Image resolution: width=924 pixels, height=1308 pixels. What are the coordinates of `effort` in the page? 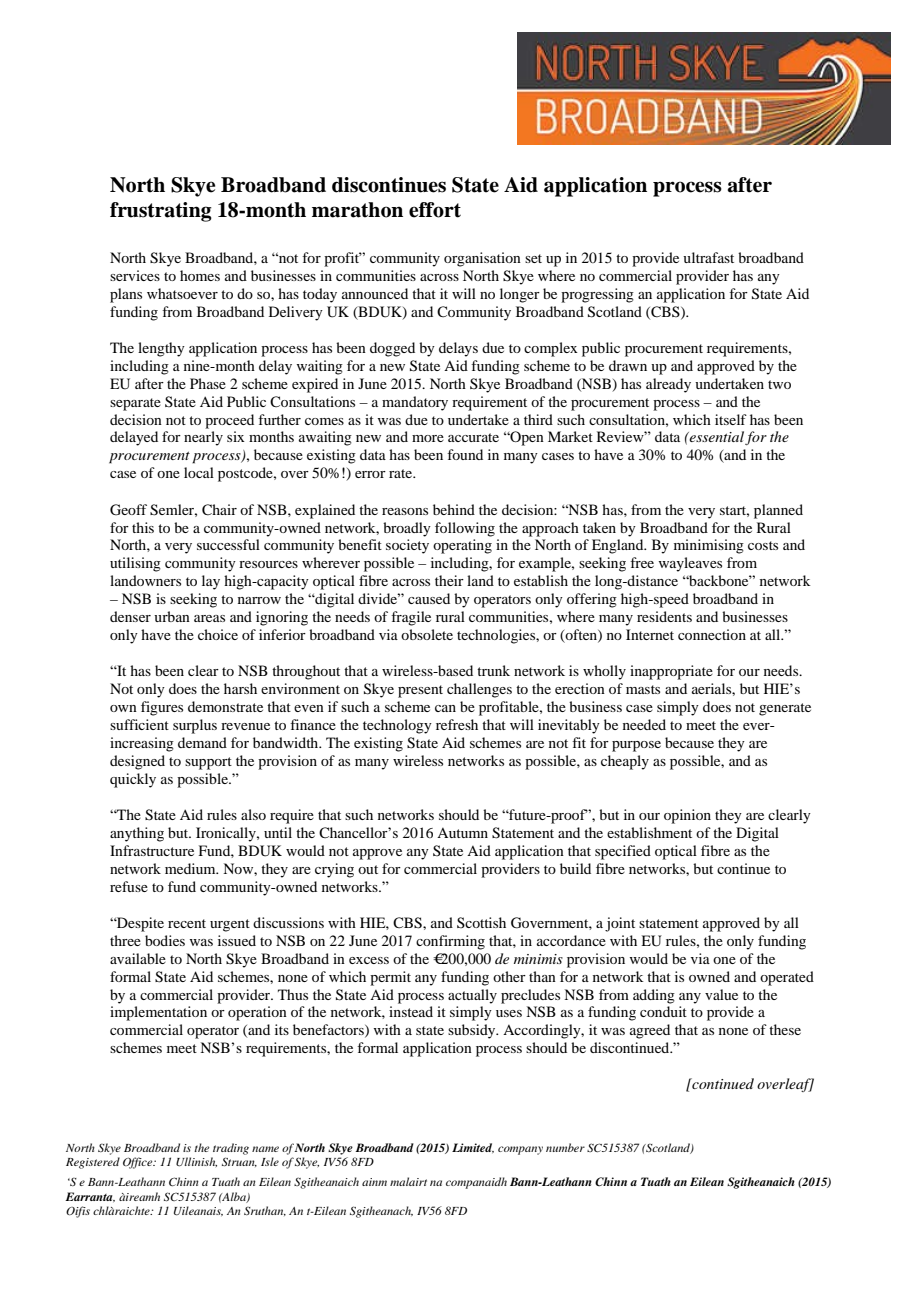 It's located at (435, 210).
